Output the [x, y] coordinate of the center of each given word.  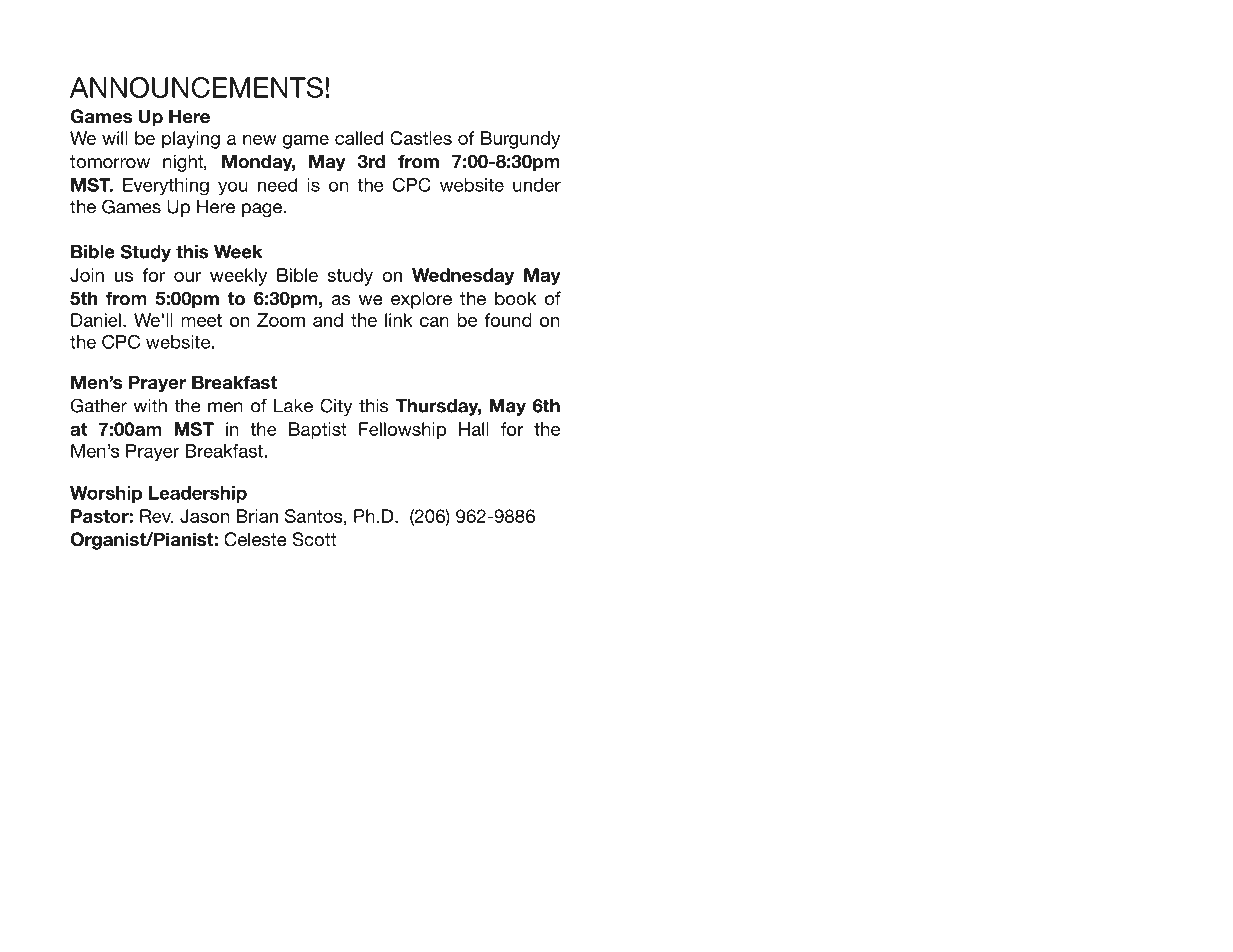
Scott [314, 539]
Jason [204, 516]
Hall [474, 429]
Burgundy [520, 140]
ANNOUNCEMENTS [196, 87]
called [359, 138]
